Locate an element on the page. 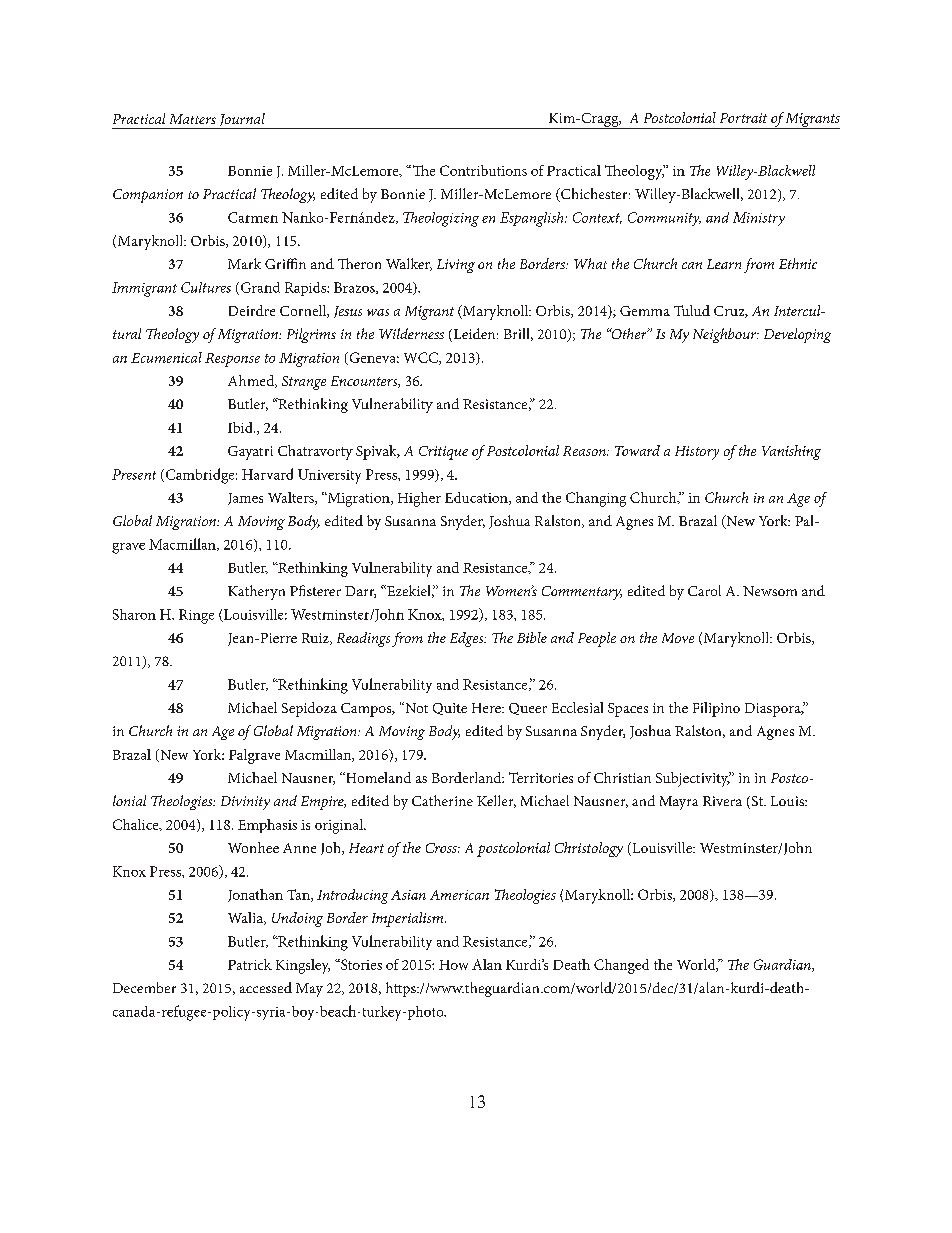 The image size is (952, 1233). Carol is located at coordinates (704, 590).
